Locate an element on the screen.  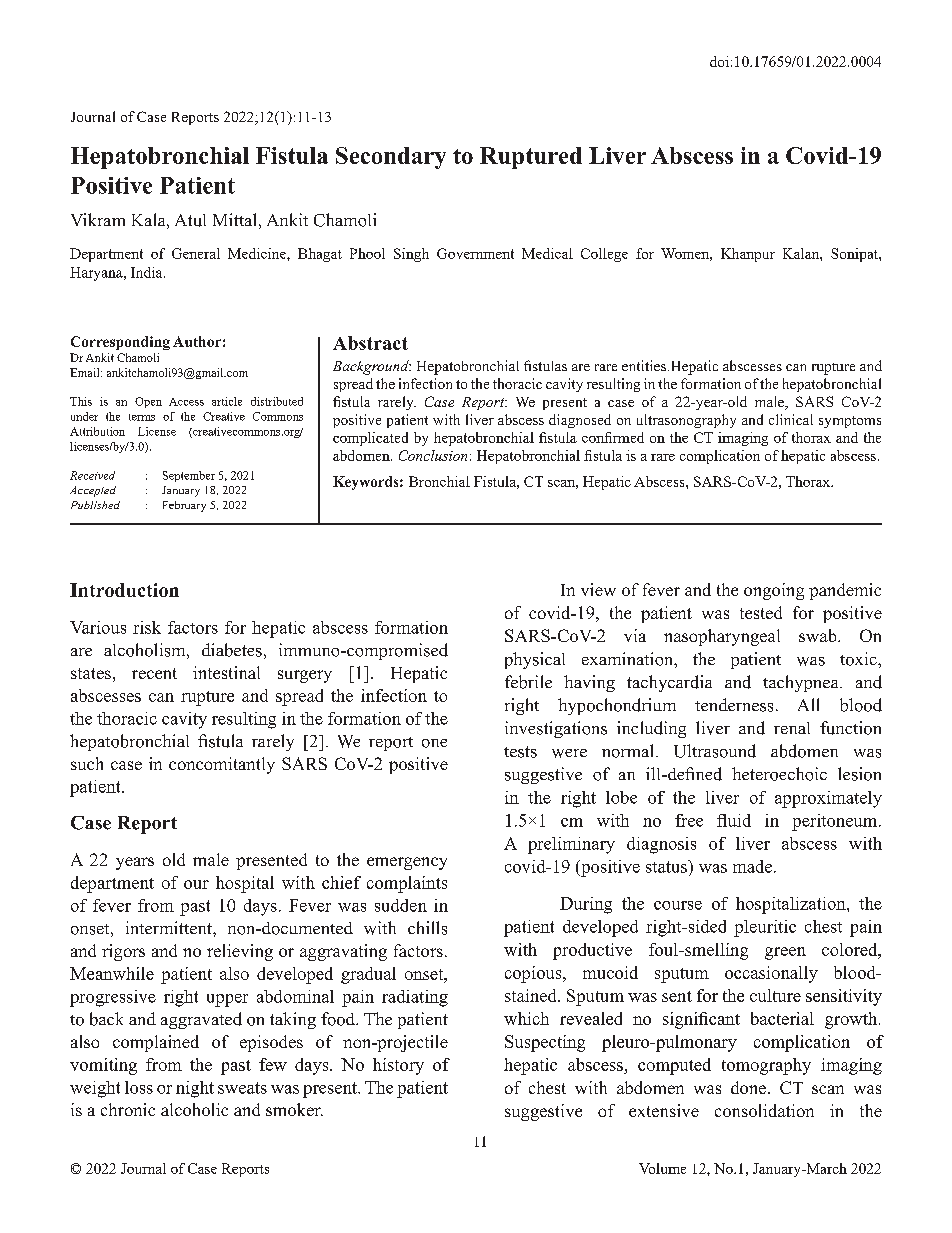
intermittent is located at coordinates (170, 927).
